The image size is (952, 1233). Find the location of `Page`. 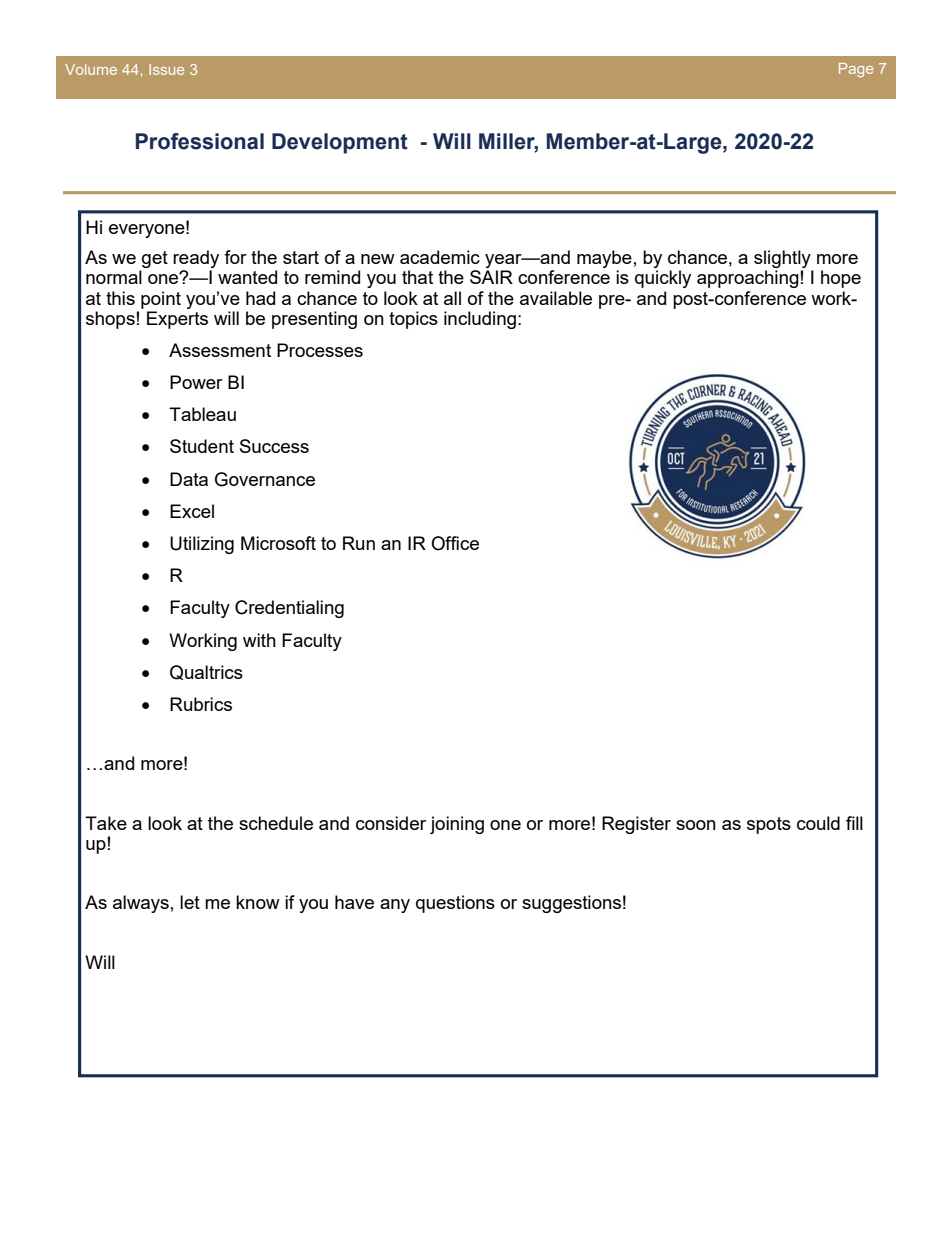

Page is located at coordinates (856, 70).
